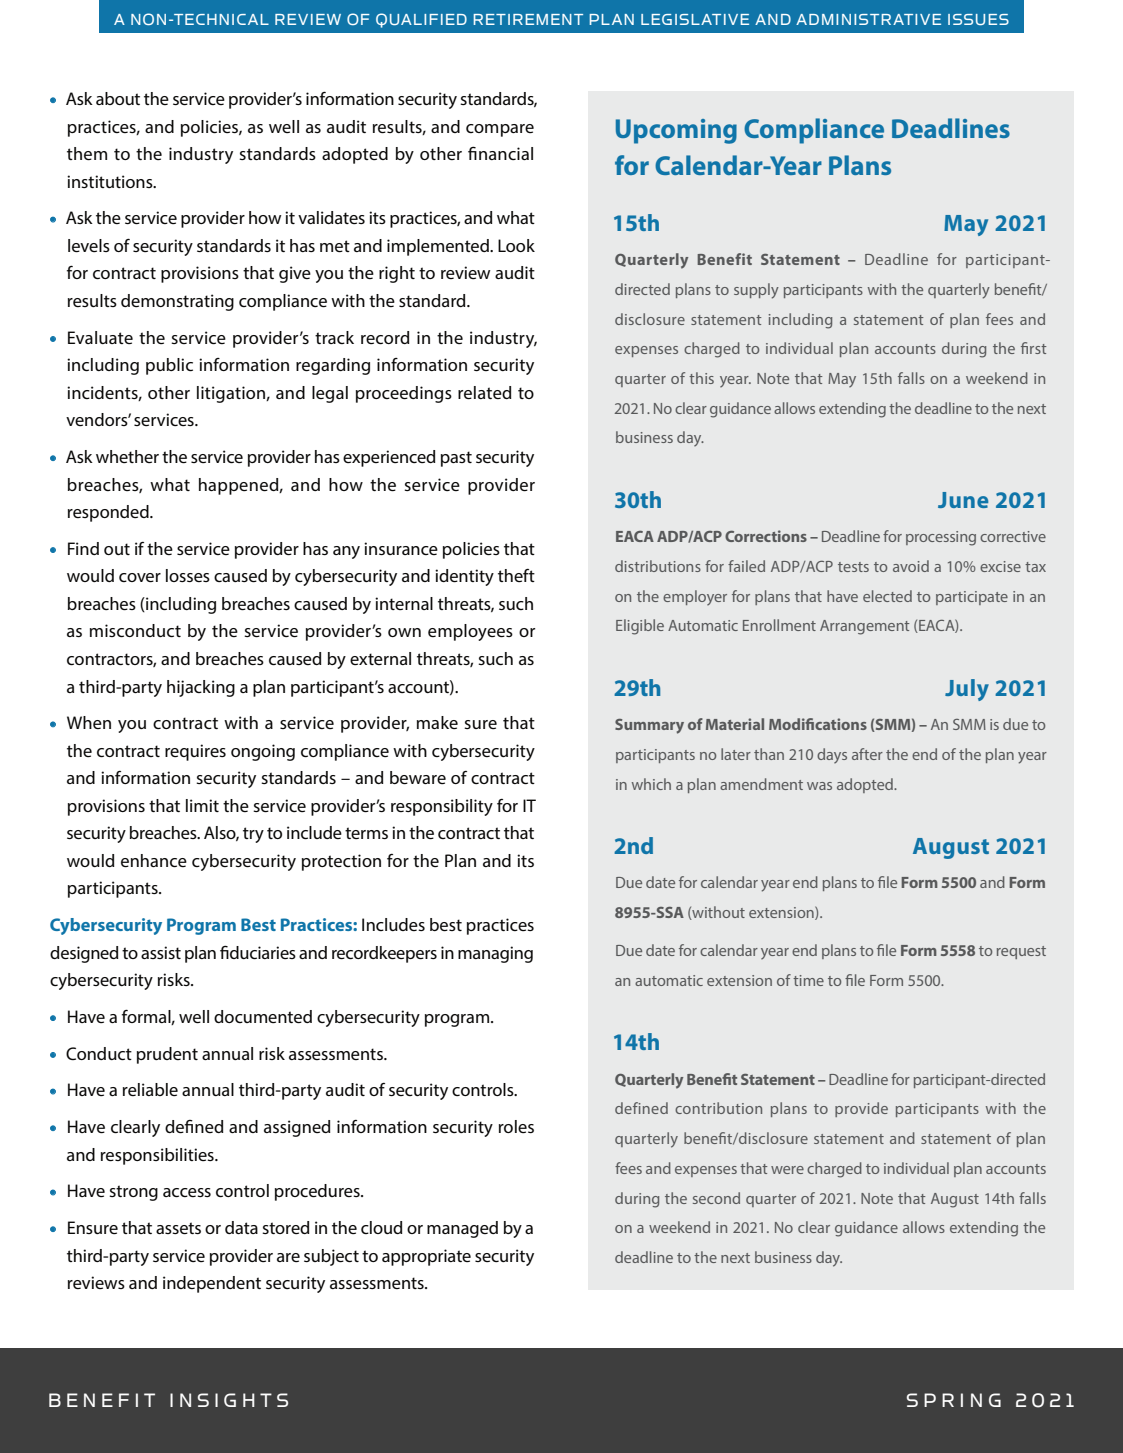 Image resolution: width=1123 pixels, height=1453 pixels. What do you see at coordinates (911, 566) in the screenshot?
I see `avoid` at bounding box center [911, 566].
